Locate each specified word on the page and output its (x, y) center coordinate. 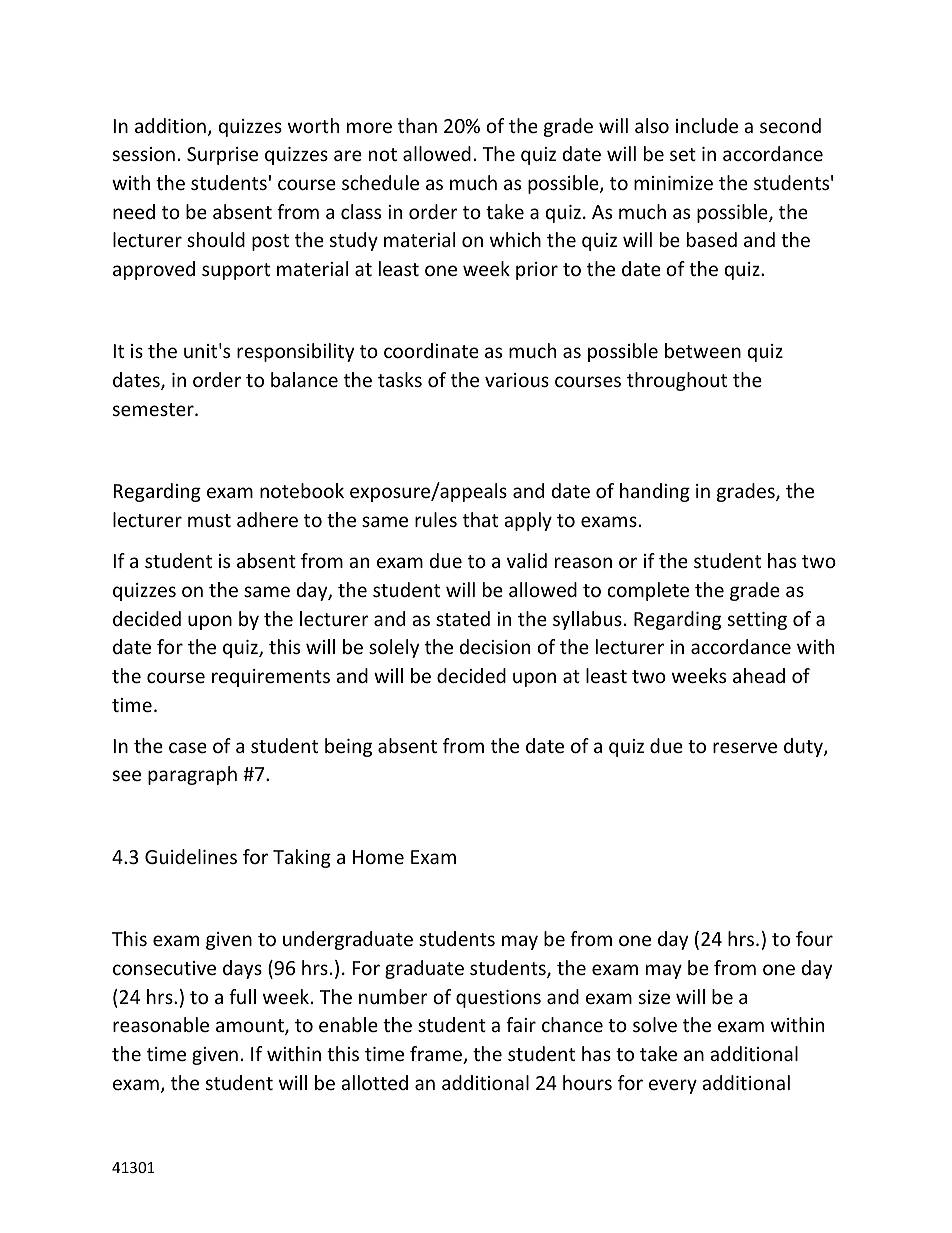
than (417, 125)
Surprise (222, 156)
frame (437, 1055)
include (707, 125)
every (673, 1086)
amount (251, 1027)
